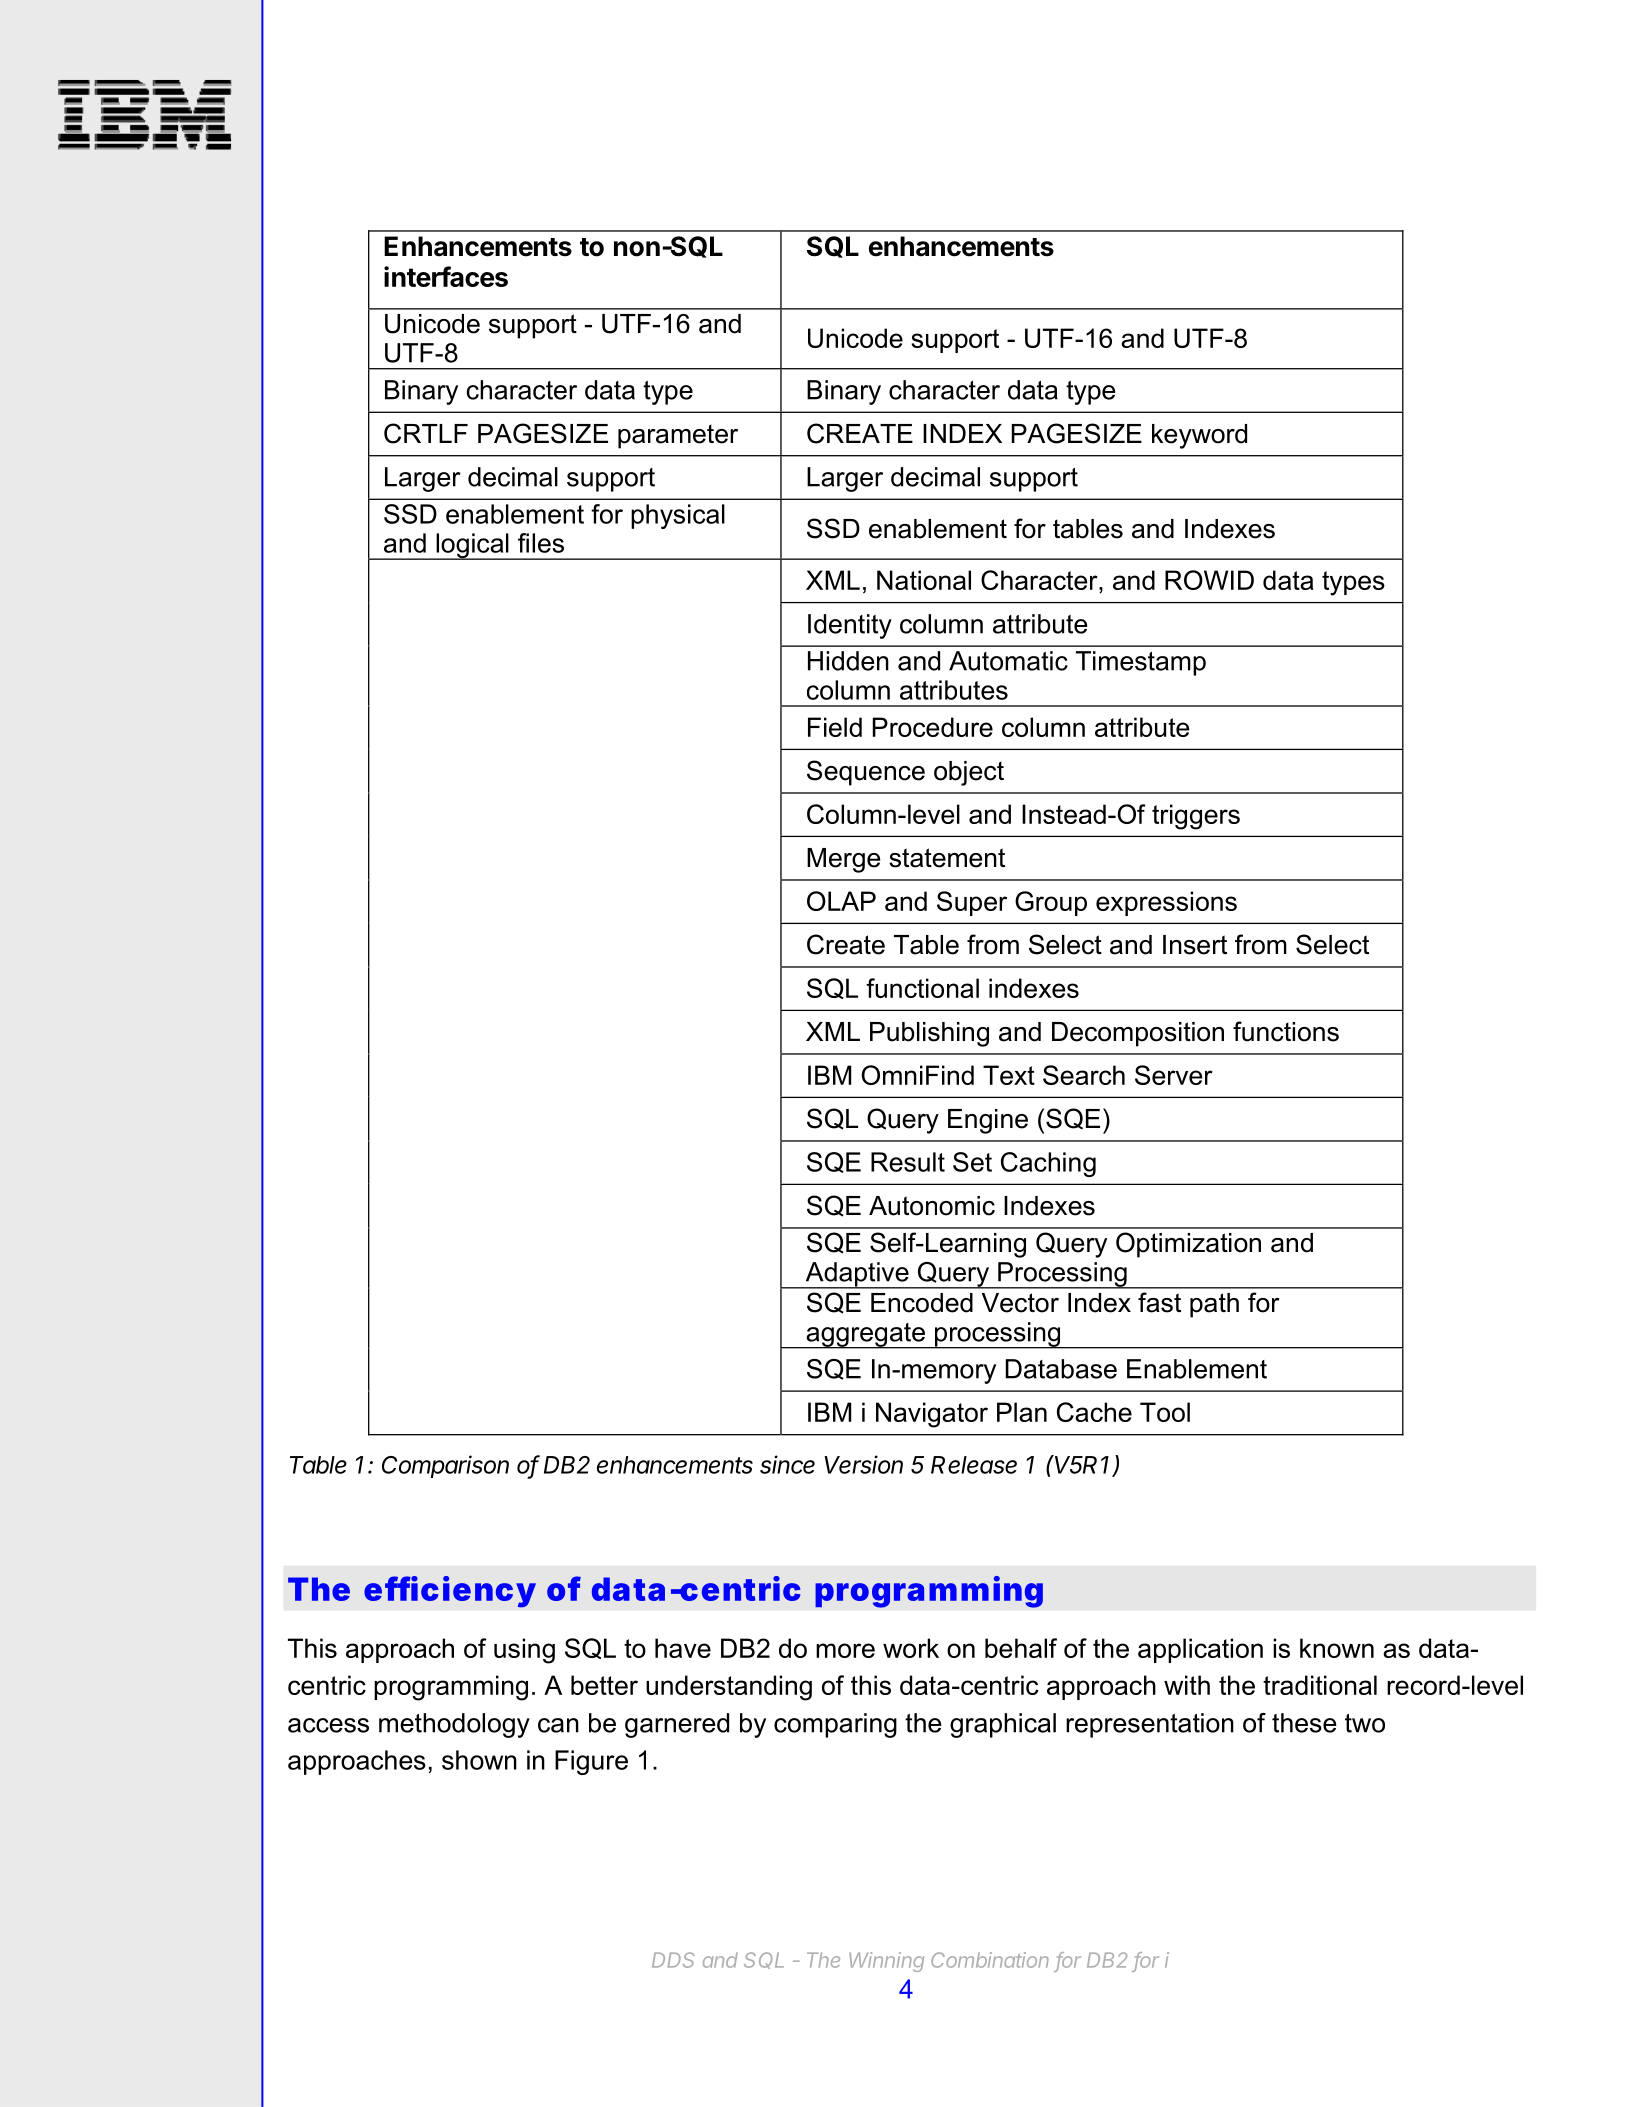 This screenshot has width=1628, height=2107. Describe the element at coordinates (1304, 1723) in the screenshot. I see `these` at that location.
